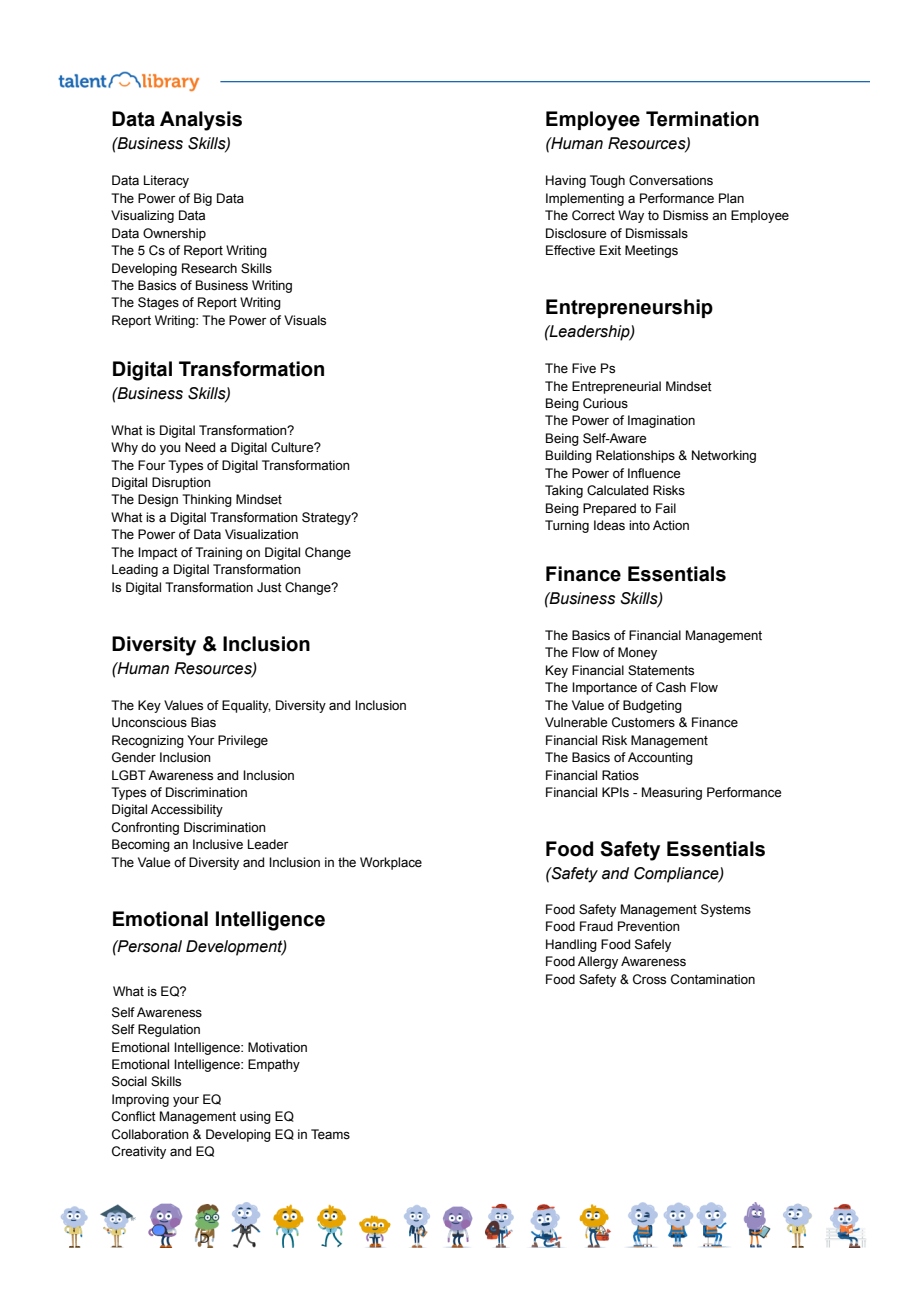  Describe the element at coordinates (566, 181) in the page. I see `Having` at that location.
